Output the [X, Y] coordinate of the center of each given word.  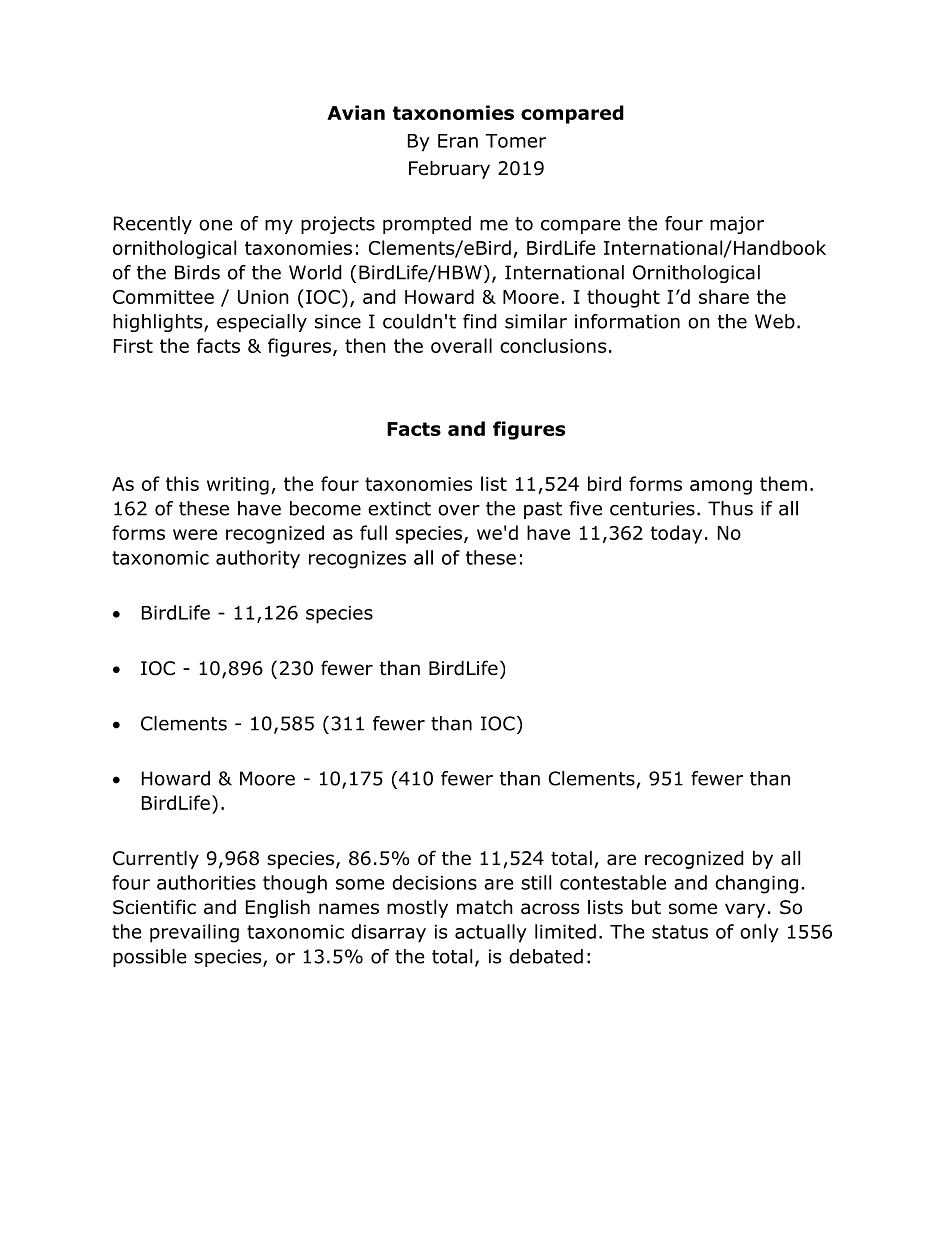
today [676, 534]
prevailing [194, 933]
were [195, 534]
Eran [458, 141]
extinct [399, 508]
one [216, 225]
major [737, 225]
